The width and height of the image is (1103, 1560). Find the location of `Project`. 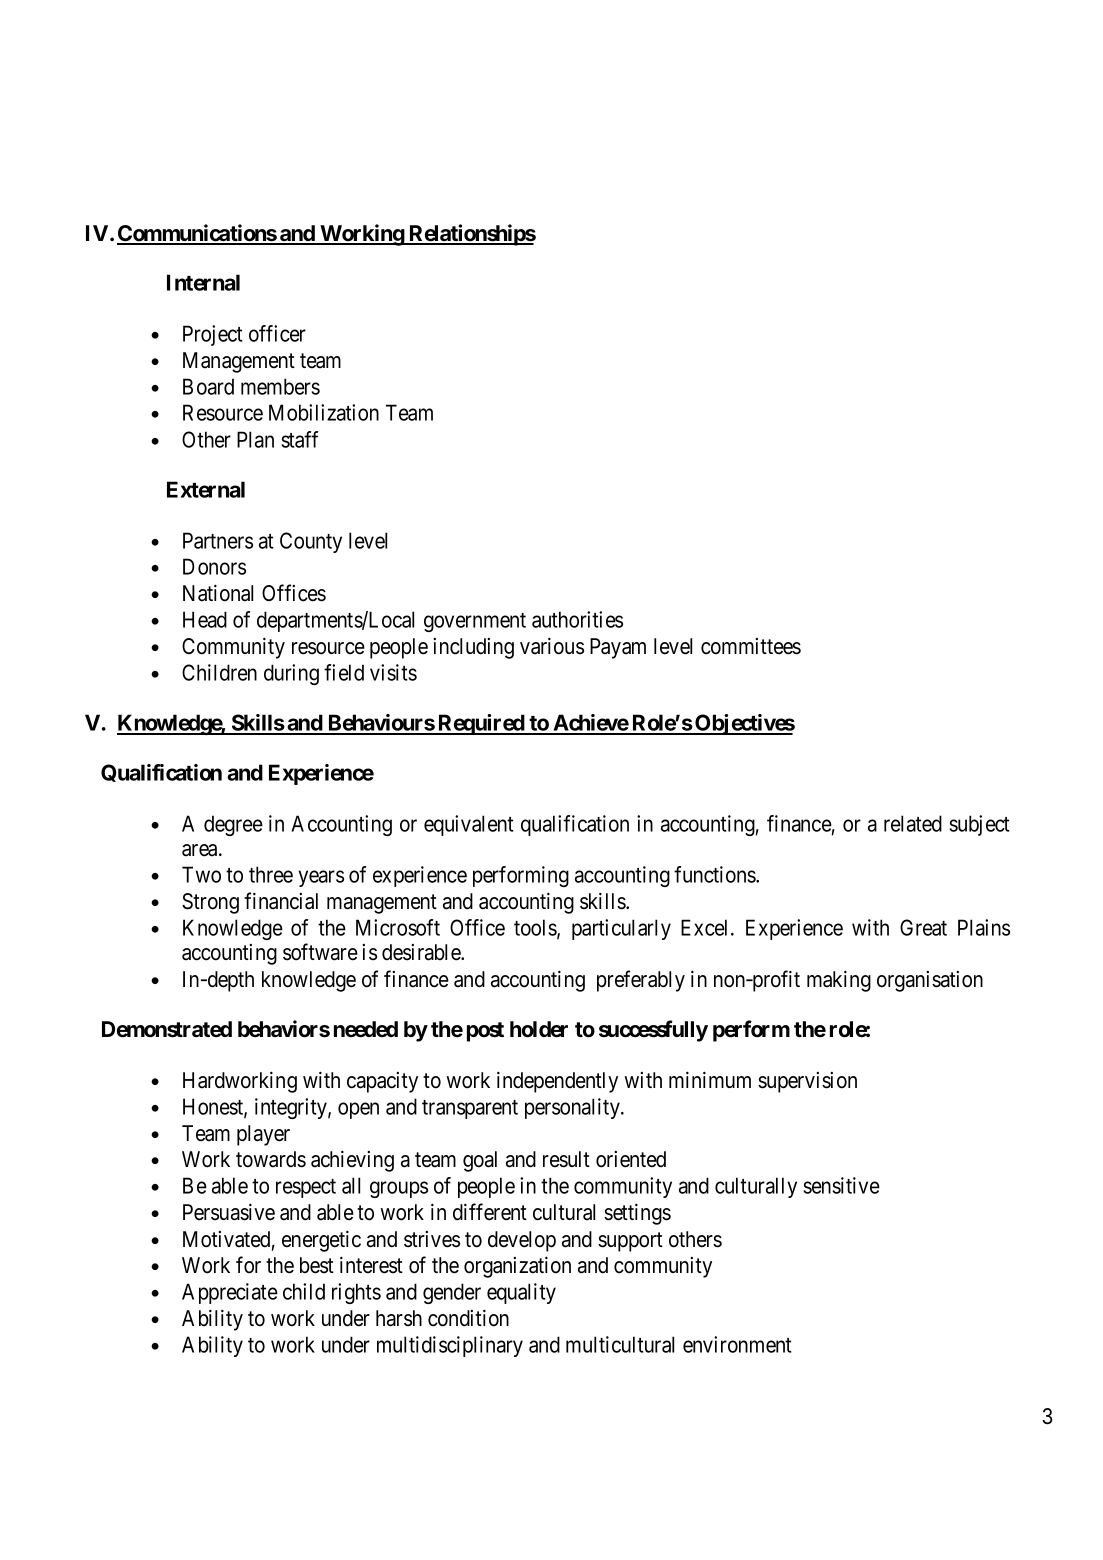

Project is located at coordinates (213, 335).
